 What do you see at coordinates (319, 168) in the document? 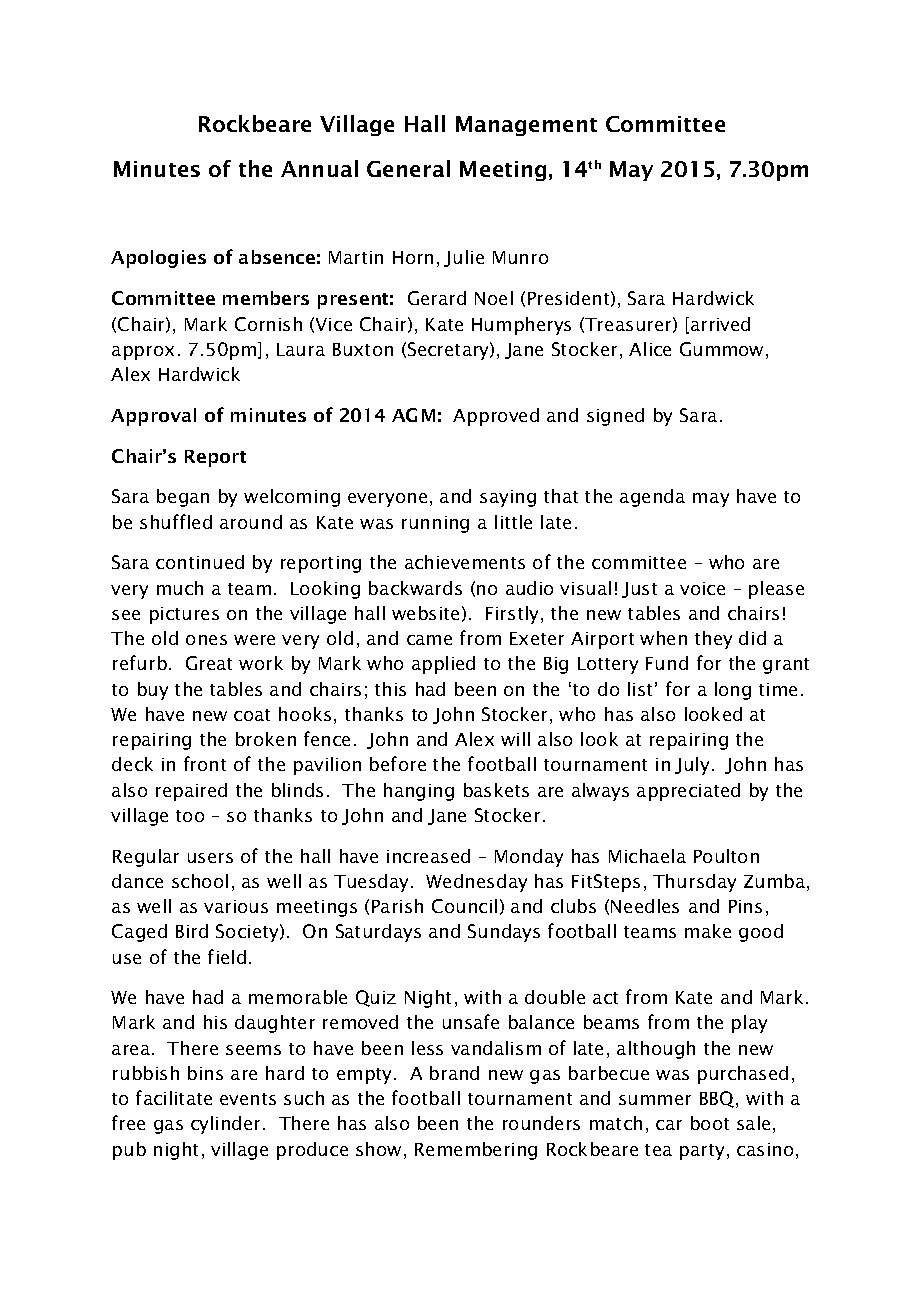
I see `Annual` at bounding box center [319, 168].
